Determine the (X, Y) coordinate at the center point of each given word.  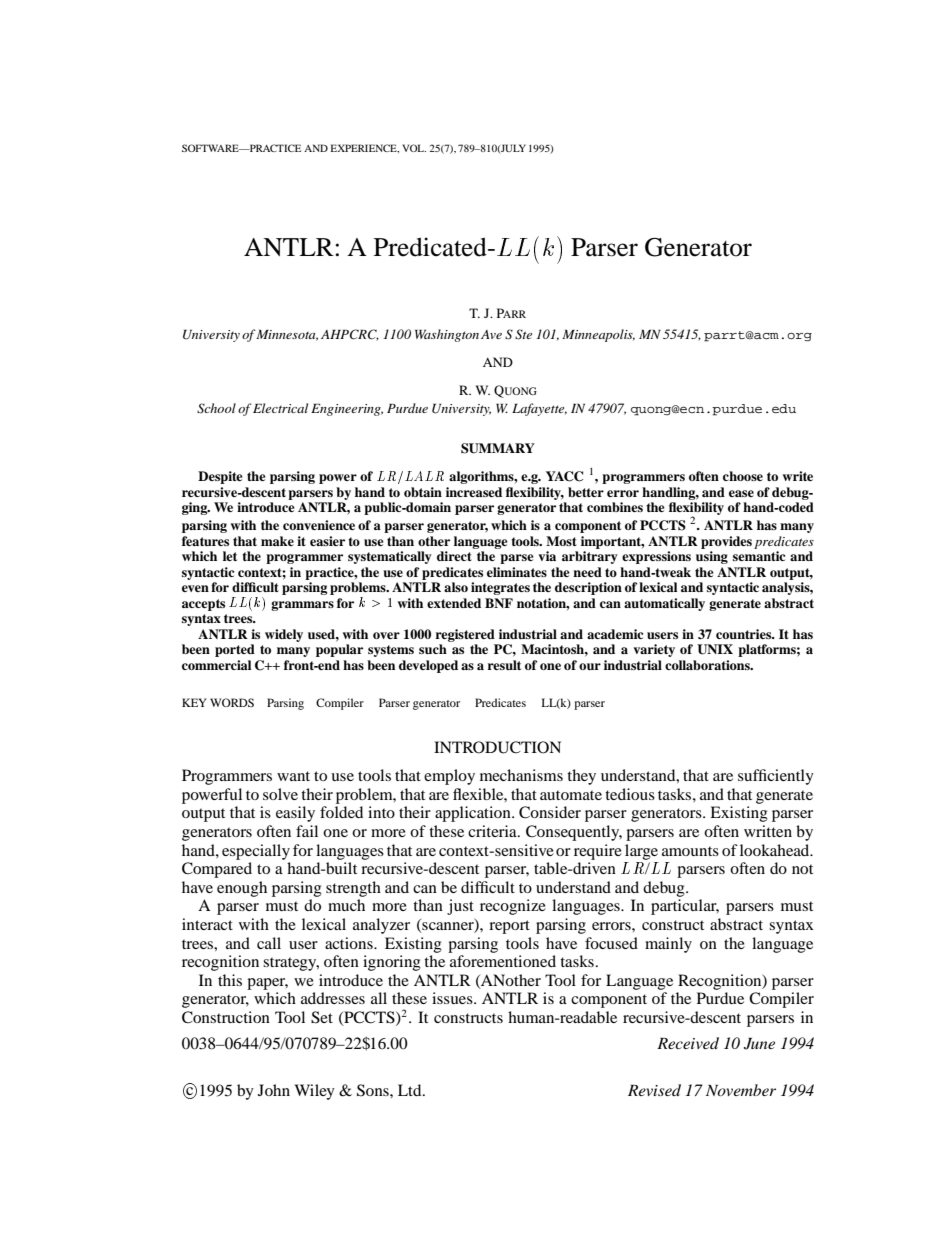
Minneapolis (598, 335)
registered (465, 635)
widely (284, 635)
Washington (447, 335)
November (741, 1090)
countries (745, 634)
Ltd (411, 1090)
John (274, 1090)
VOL (414, 148)
